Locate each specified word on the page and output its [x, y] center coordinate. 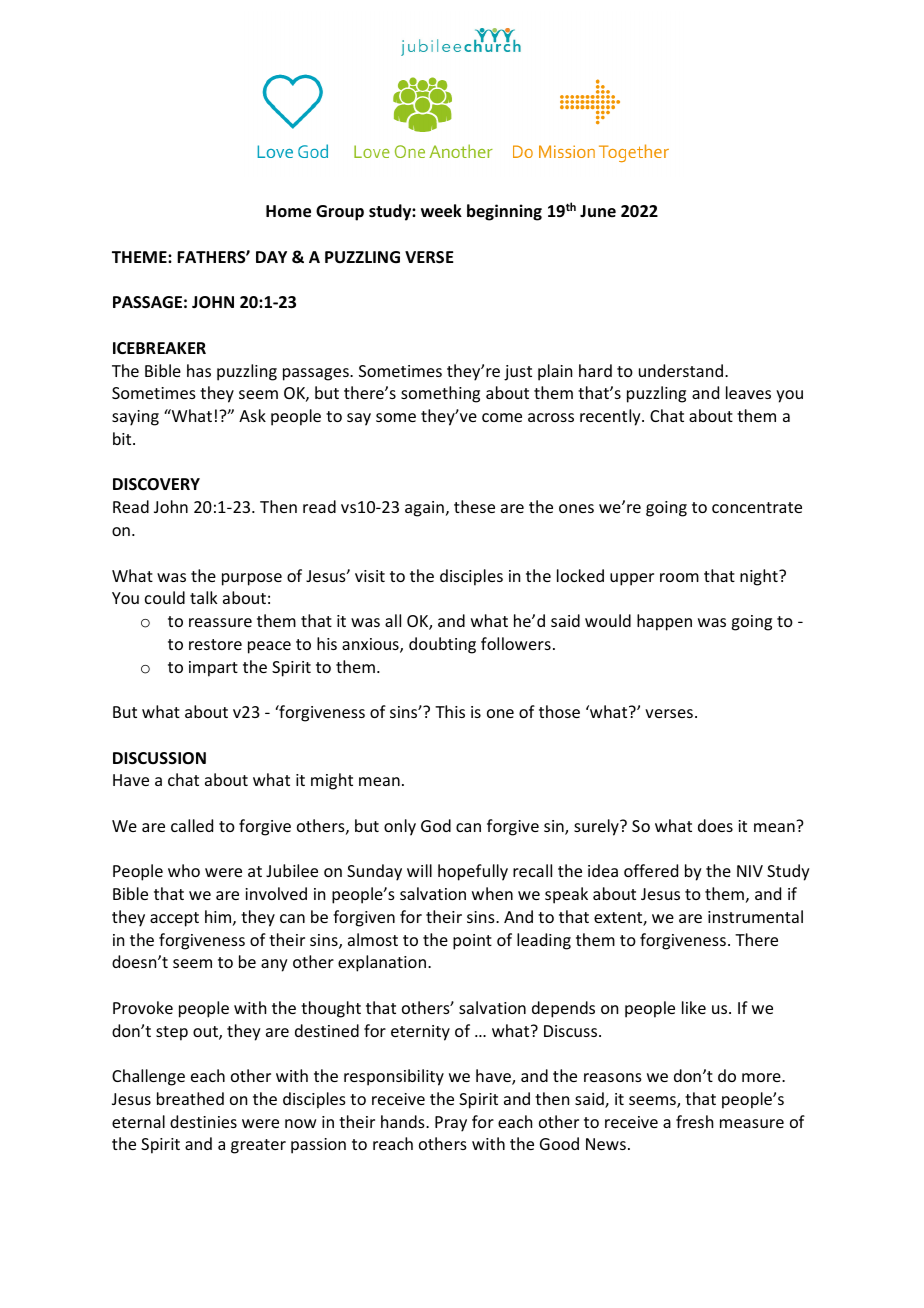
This [450, 711]
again [424, 509]
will [419, 870]
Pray [451, 1124]
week [441, 211]
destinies [203, 1121]
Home [288, 211]
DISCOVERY [156, 484]
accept [174, 919]
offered [651, 870]
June [598, 211]
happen [664, 622]
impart [213, 669]
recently [611, 417]
